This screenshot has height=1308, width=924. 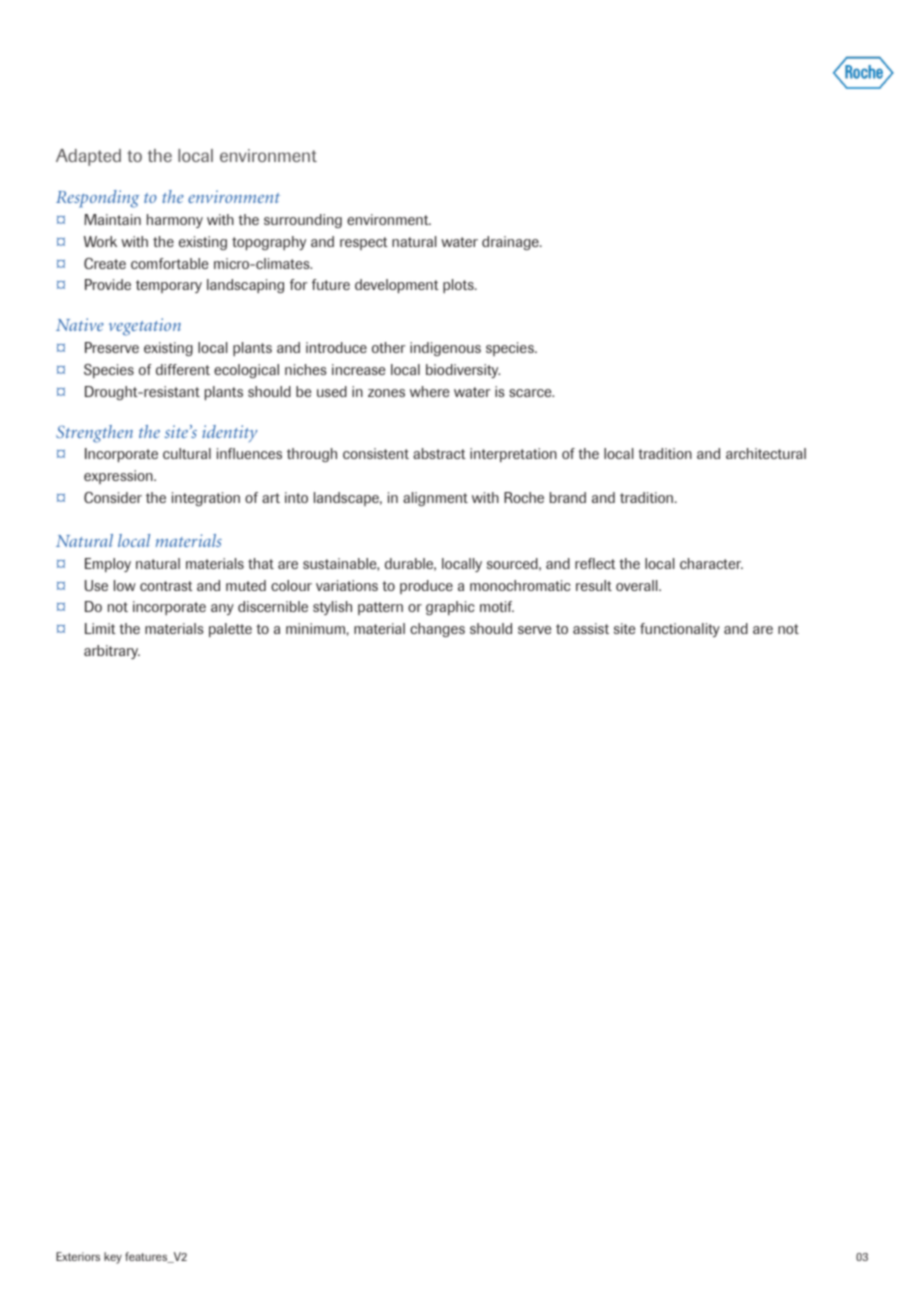 What do you see at coordinates (511, 243) in the screenshot?
I see `drainage` at bounding box center [511, 243].
